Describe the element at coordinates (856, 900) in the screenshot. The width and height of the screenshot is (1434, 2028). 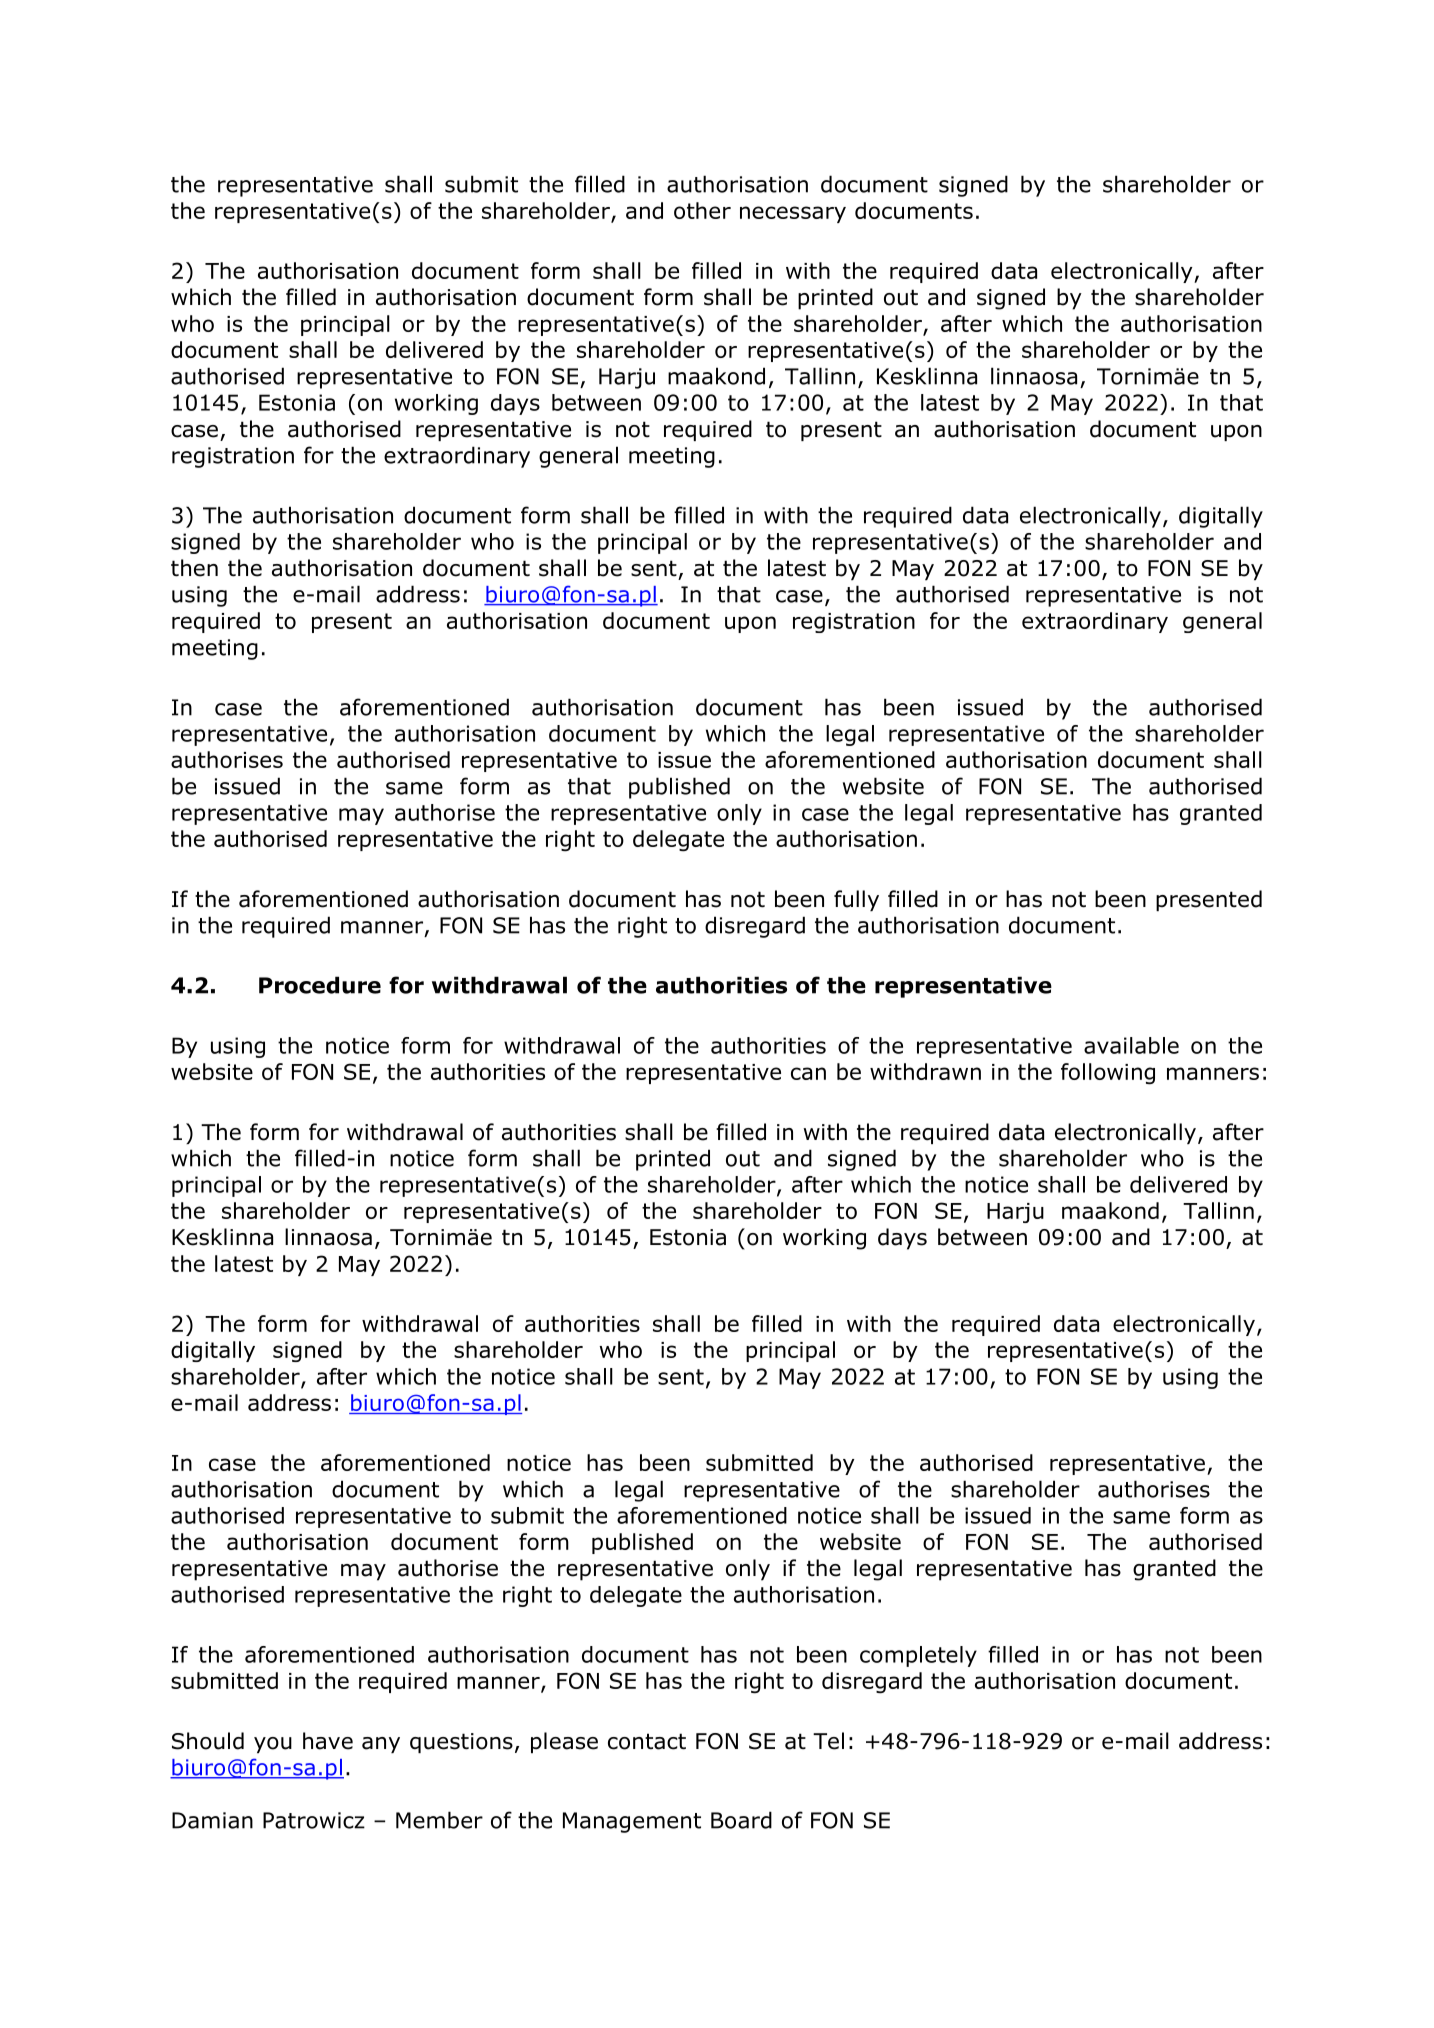
I see `fully` at that location.
